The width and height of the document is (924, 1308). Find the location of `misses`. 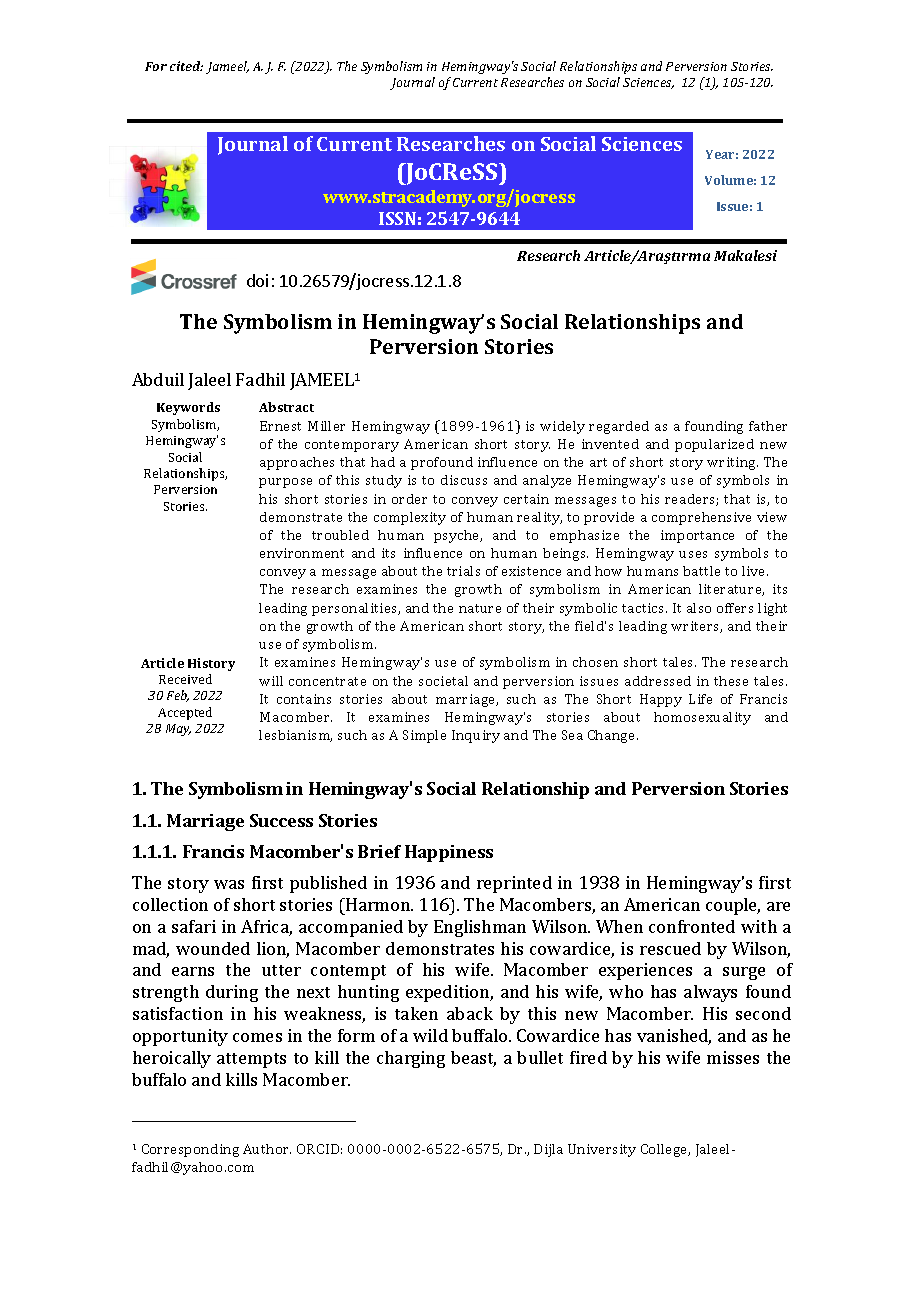

misses is located at coordinates (733, 1057).
